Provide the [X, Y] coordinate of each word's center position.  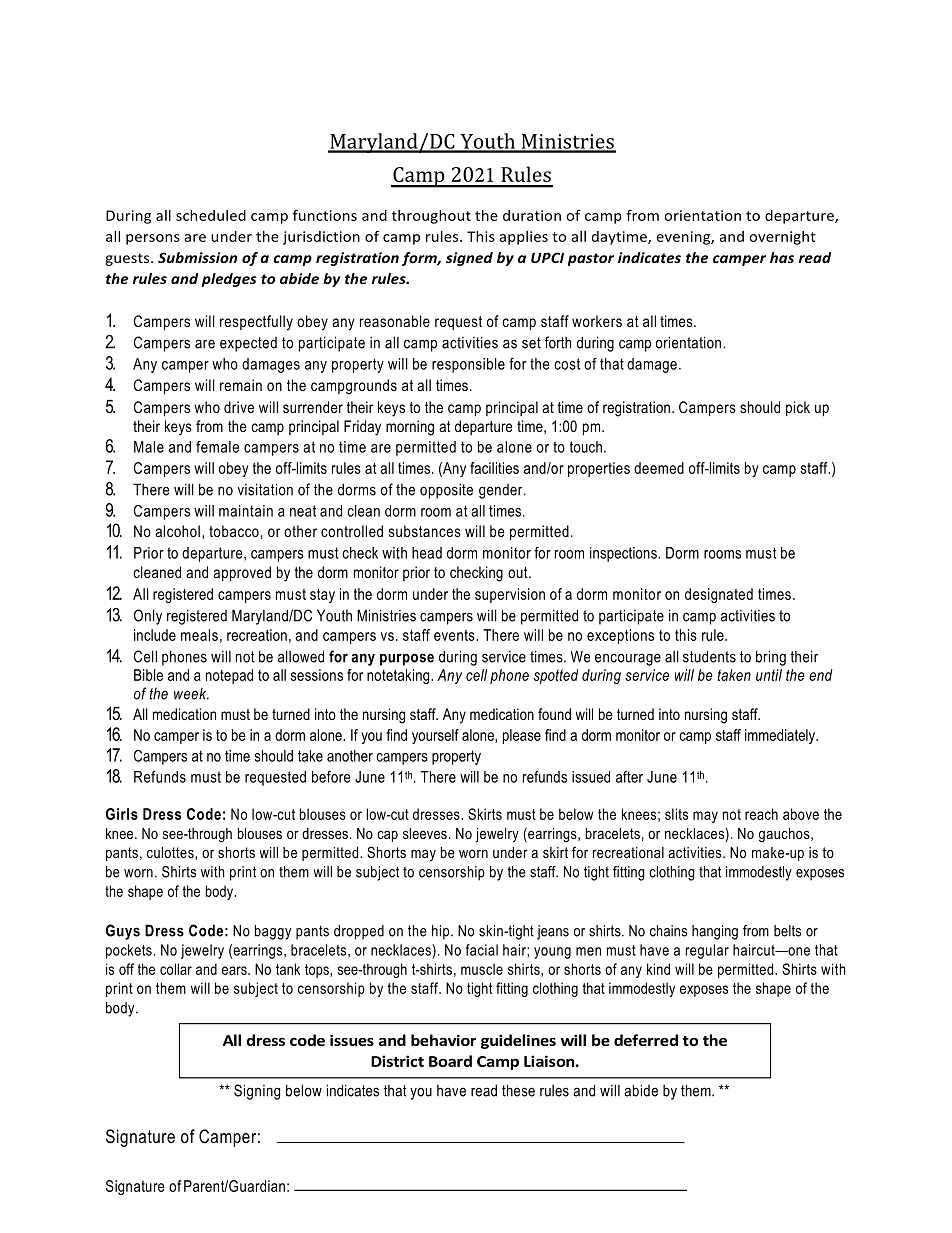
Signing [257, 1092]
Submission [197, 257]
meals [199, 635]
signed [469, 259]
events [455, 635]
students [709, 656]
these [518, 1090]
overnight [782, 238]
